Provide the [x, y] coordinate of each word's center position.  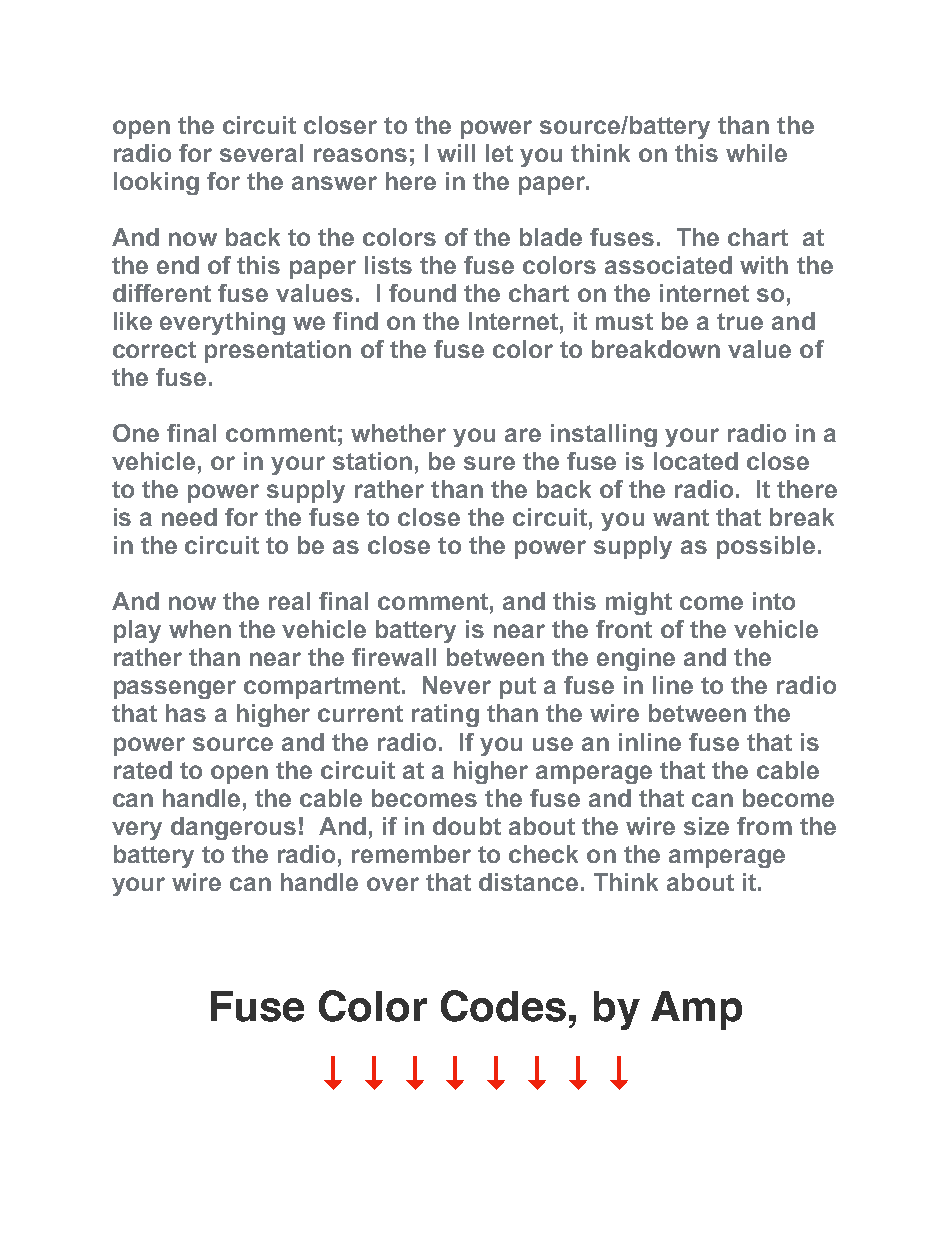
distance [528, 882]
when [200, 629]
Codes [503, 1006]
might [639, 603]
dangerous [233, 828]
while [756, 153]
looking [156, 183]
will [456, 153]
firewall [394, 657]
